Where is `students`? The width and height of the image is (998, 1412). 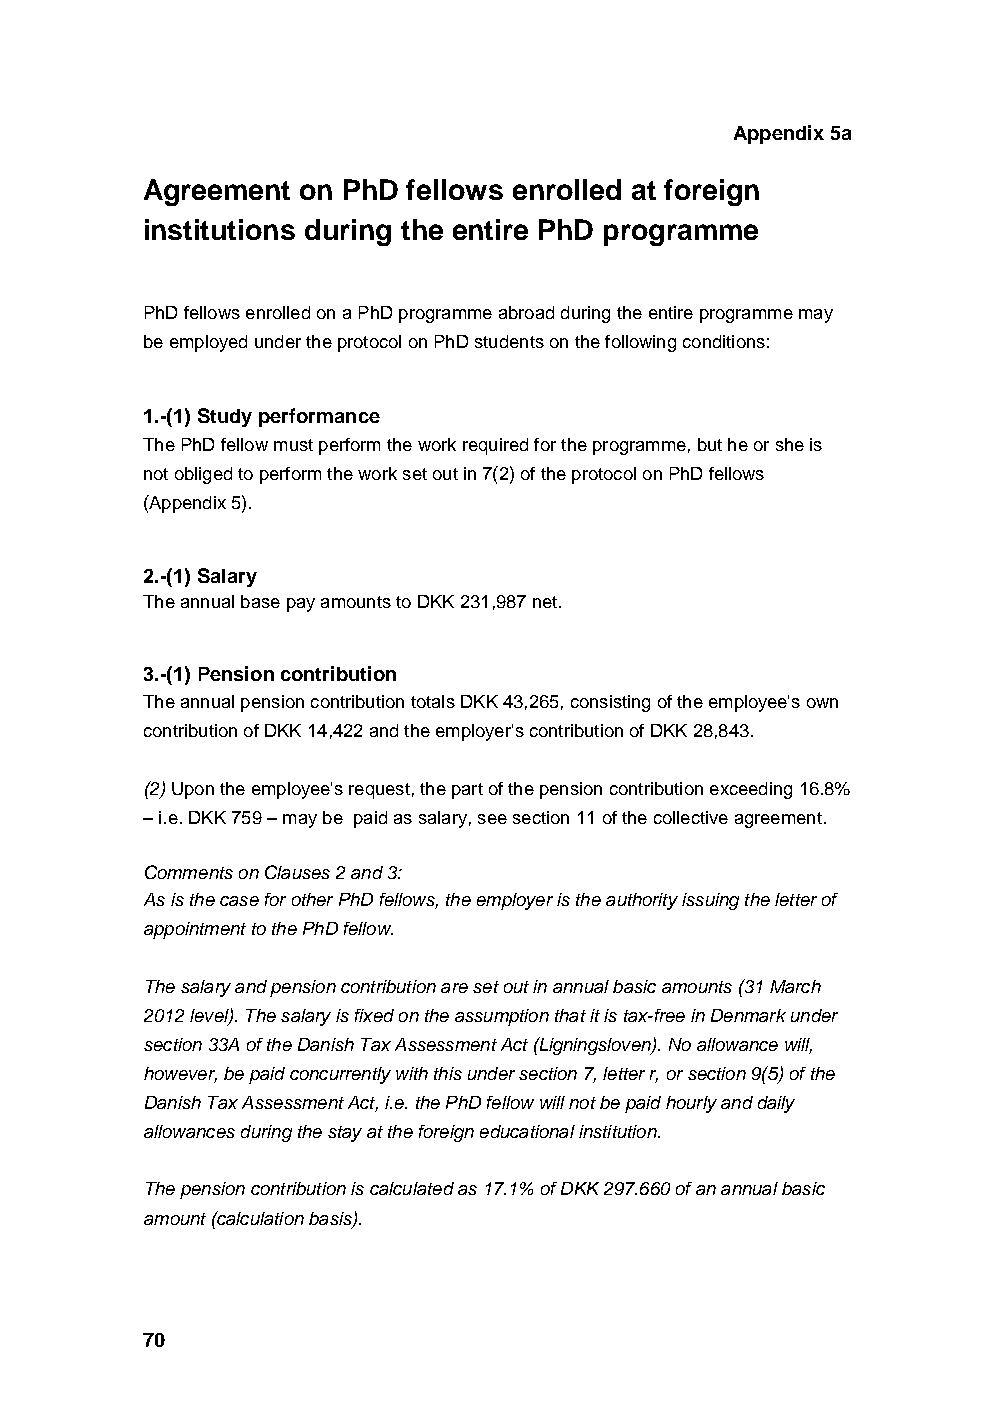 students is located at coordinates (509, 341).
